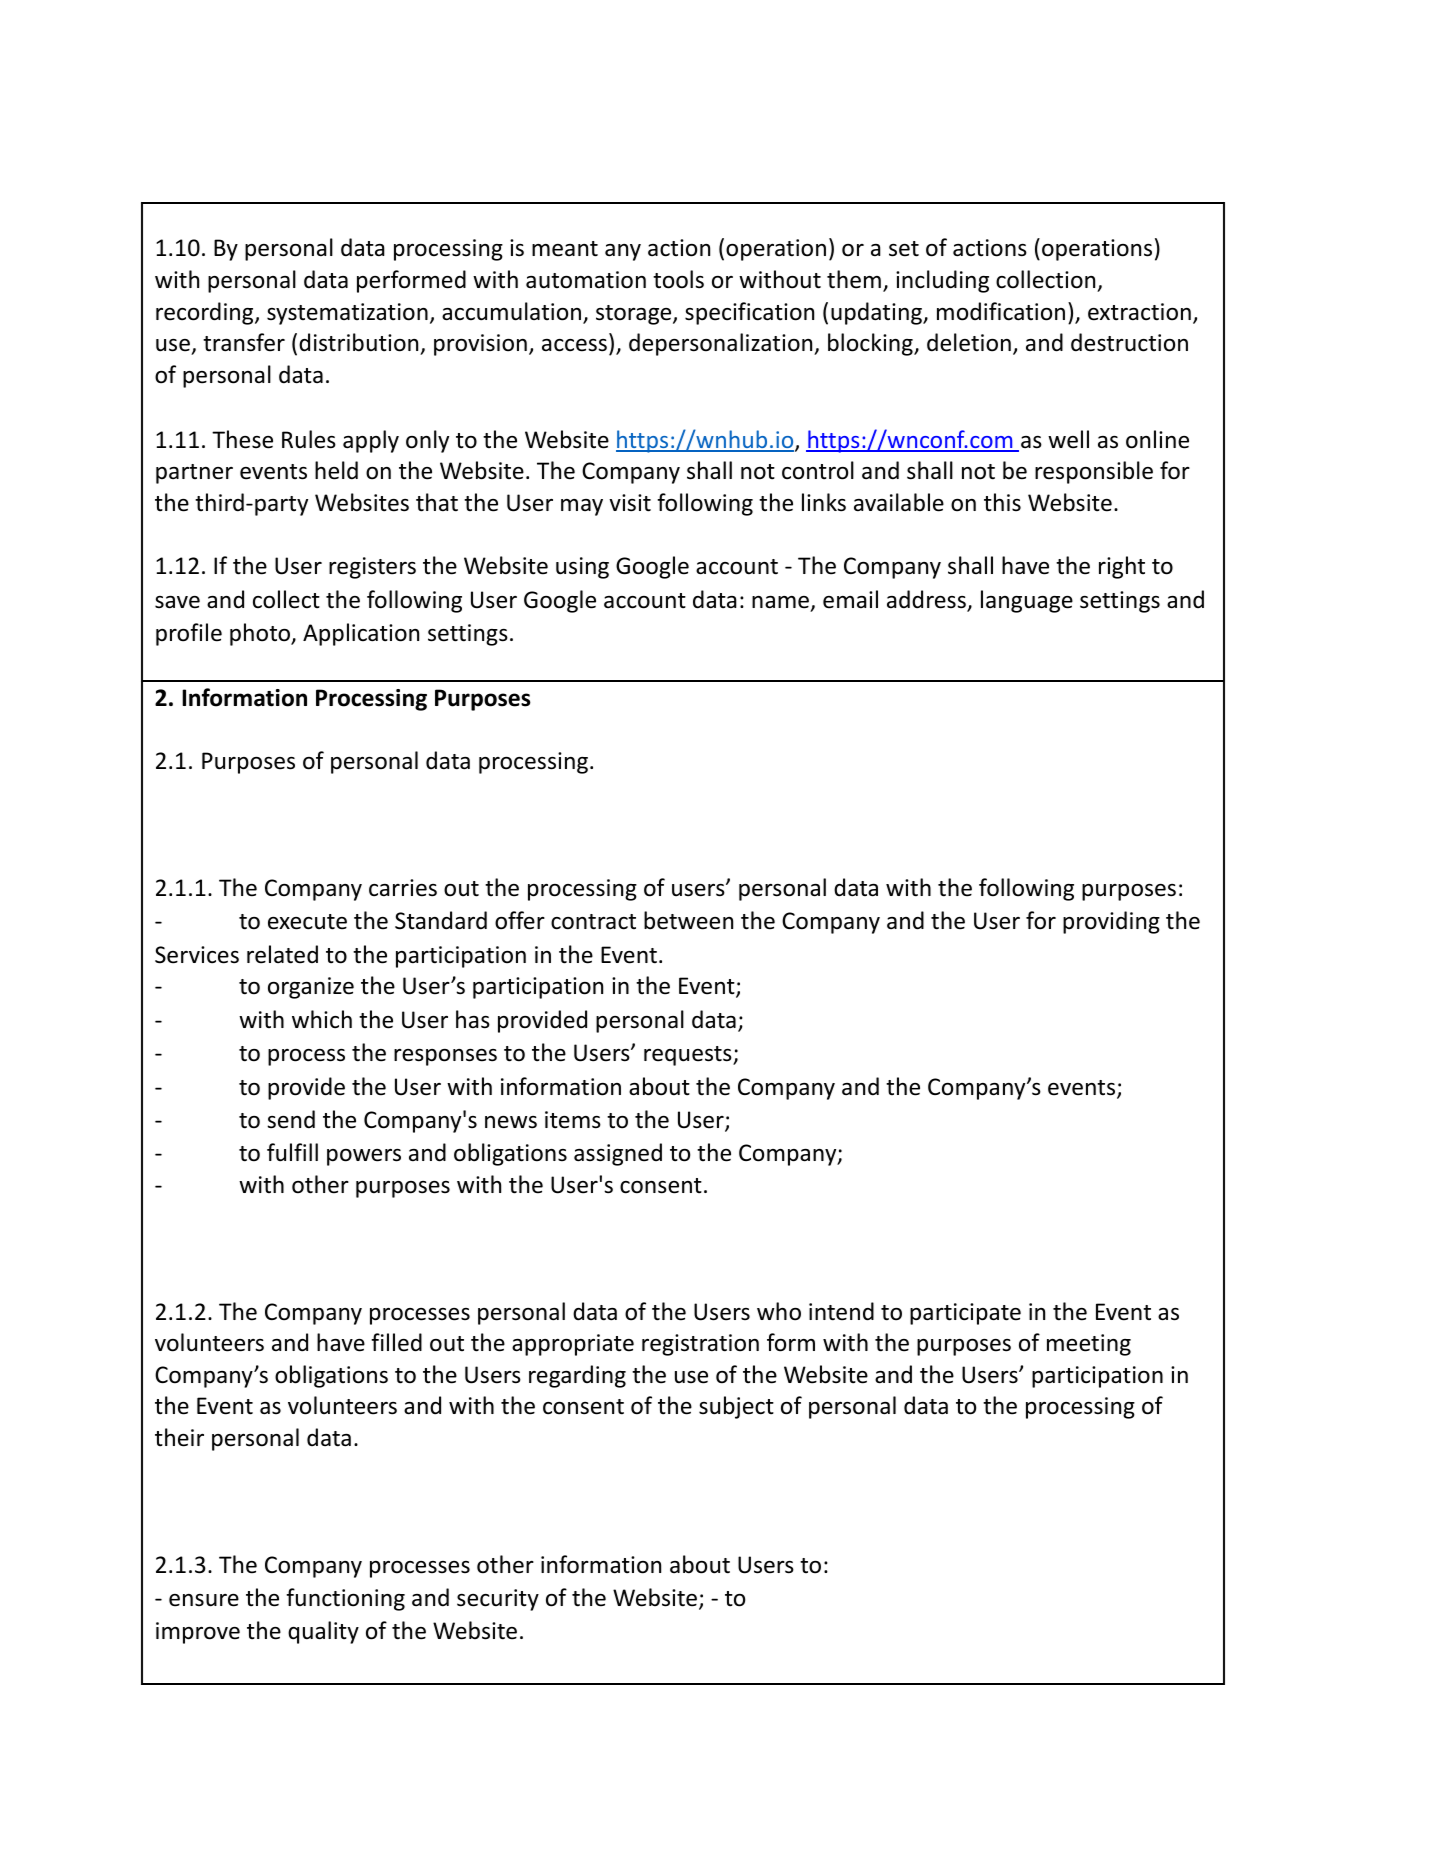  Describe the element at coordinates (1111, 922) in the document. I see `providing` at that location.
